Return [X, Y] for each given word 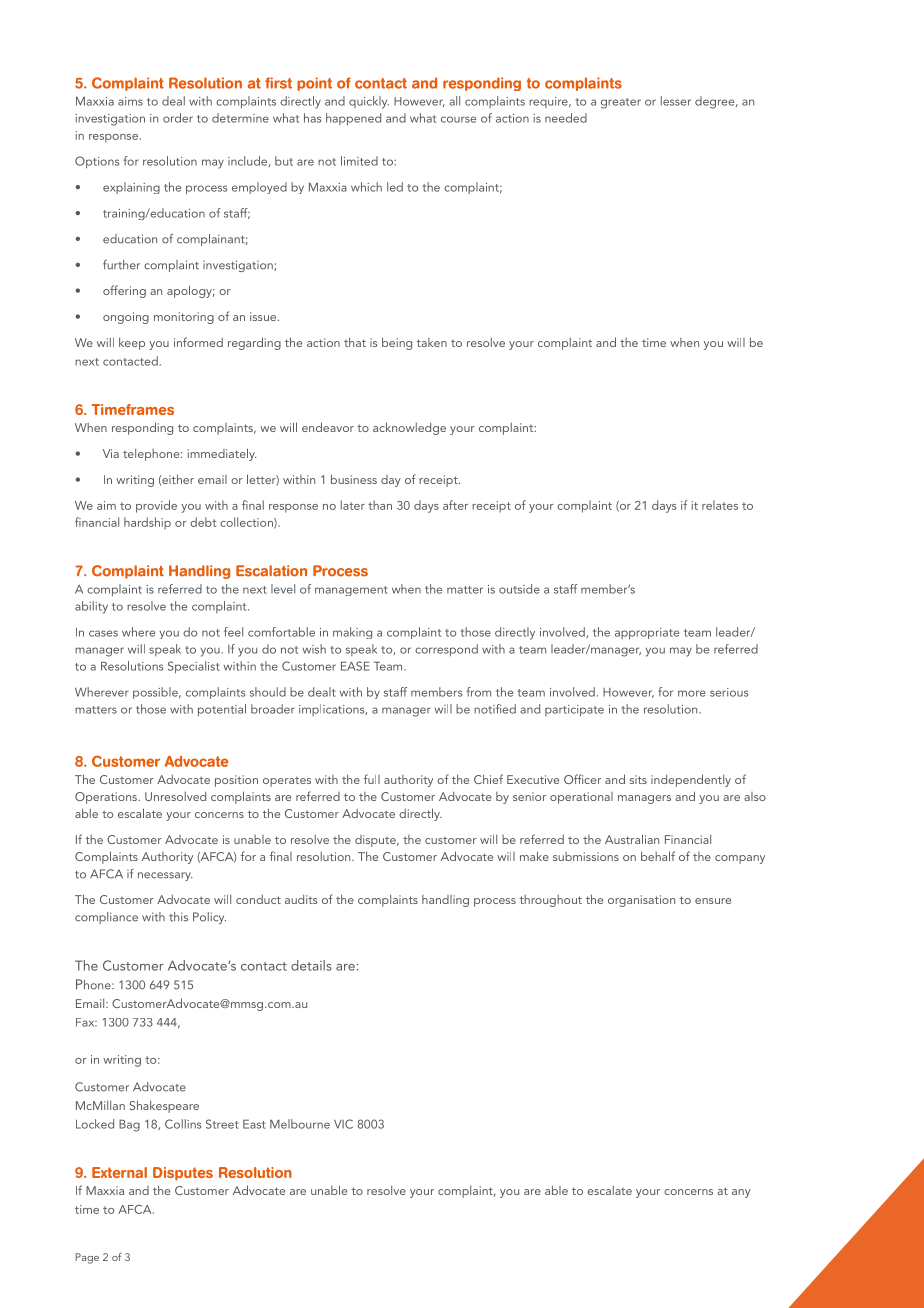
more [692, 693]
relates [720, 505]
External [119, 1172]
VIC [343, 1124]
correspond [446, 650]
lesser [676, 101]
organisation [641, 901]
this [178, 917]
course [458, 119]
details [311, 965]
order [178, 118]
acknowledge [409, 428]
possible [156, 693]
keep [132, 343]
